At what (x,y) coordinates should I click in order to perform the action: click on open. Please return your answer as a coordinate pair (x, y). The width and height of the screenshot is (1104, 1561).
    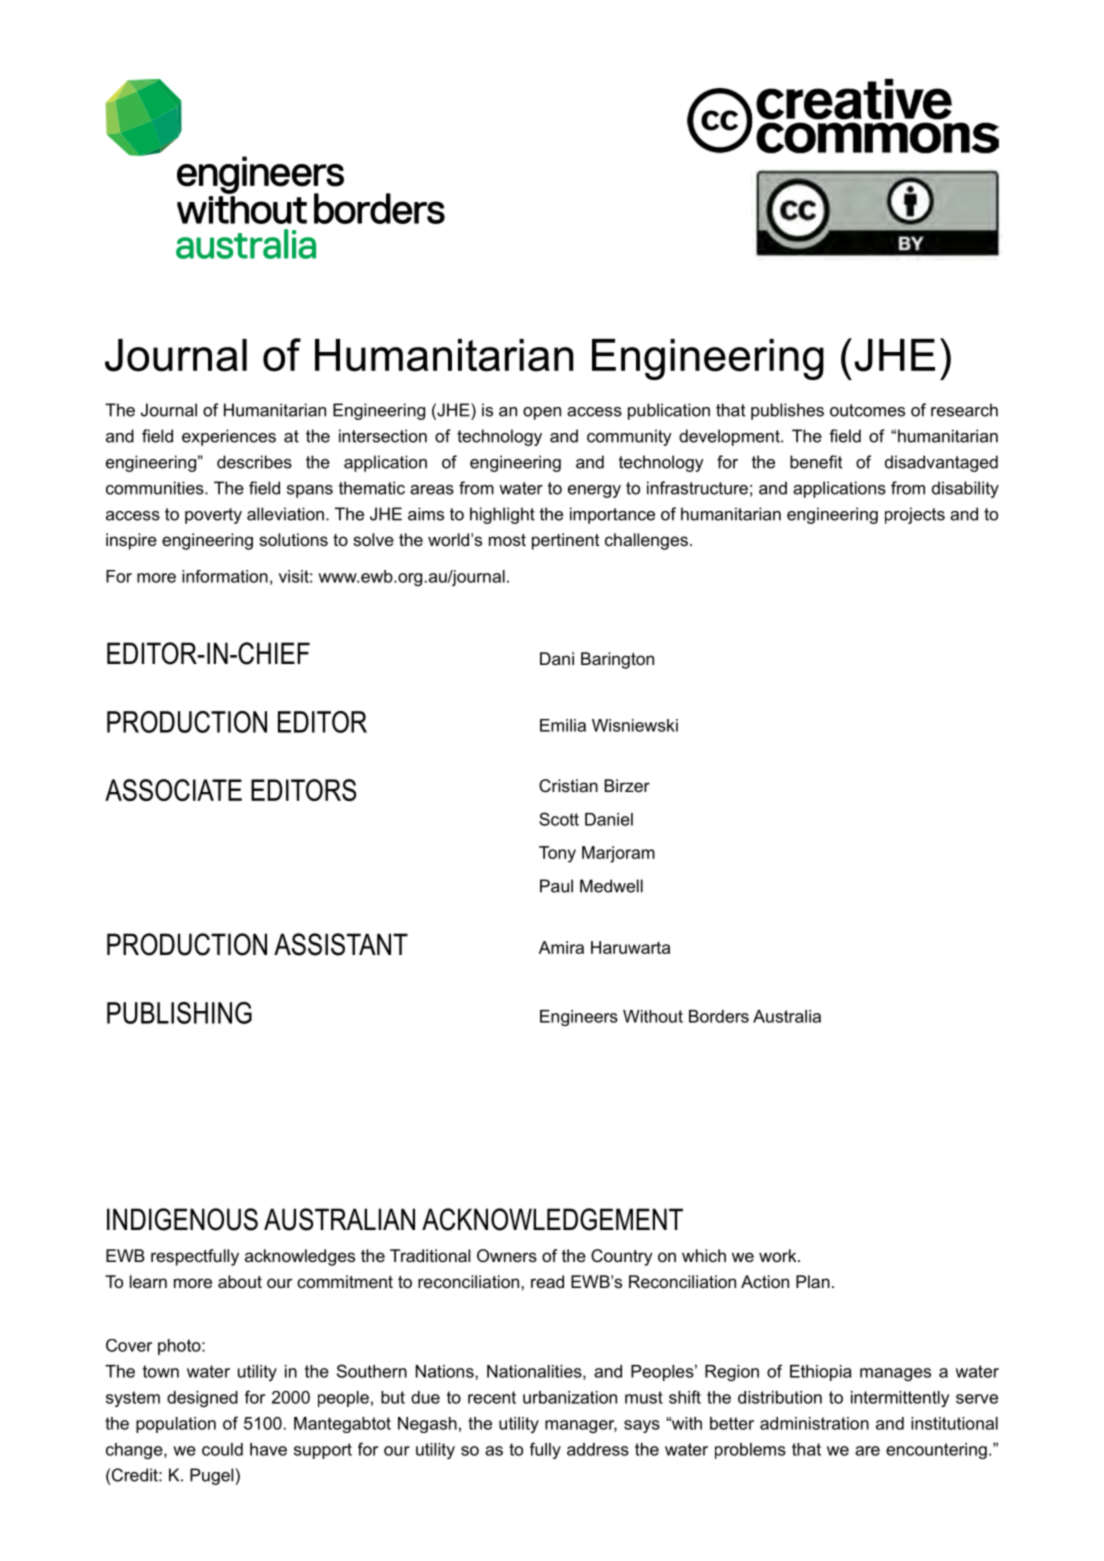
    Looking at the image, I should click on (542, 413).
